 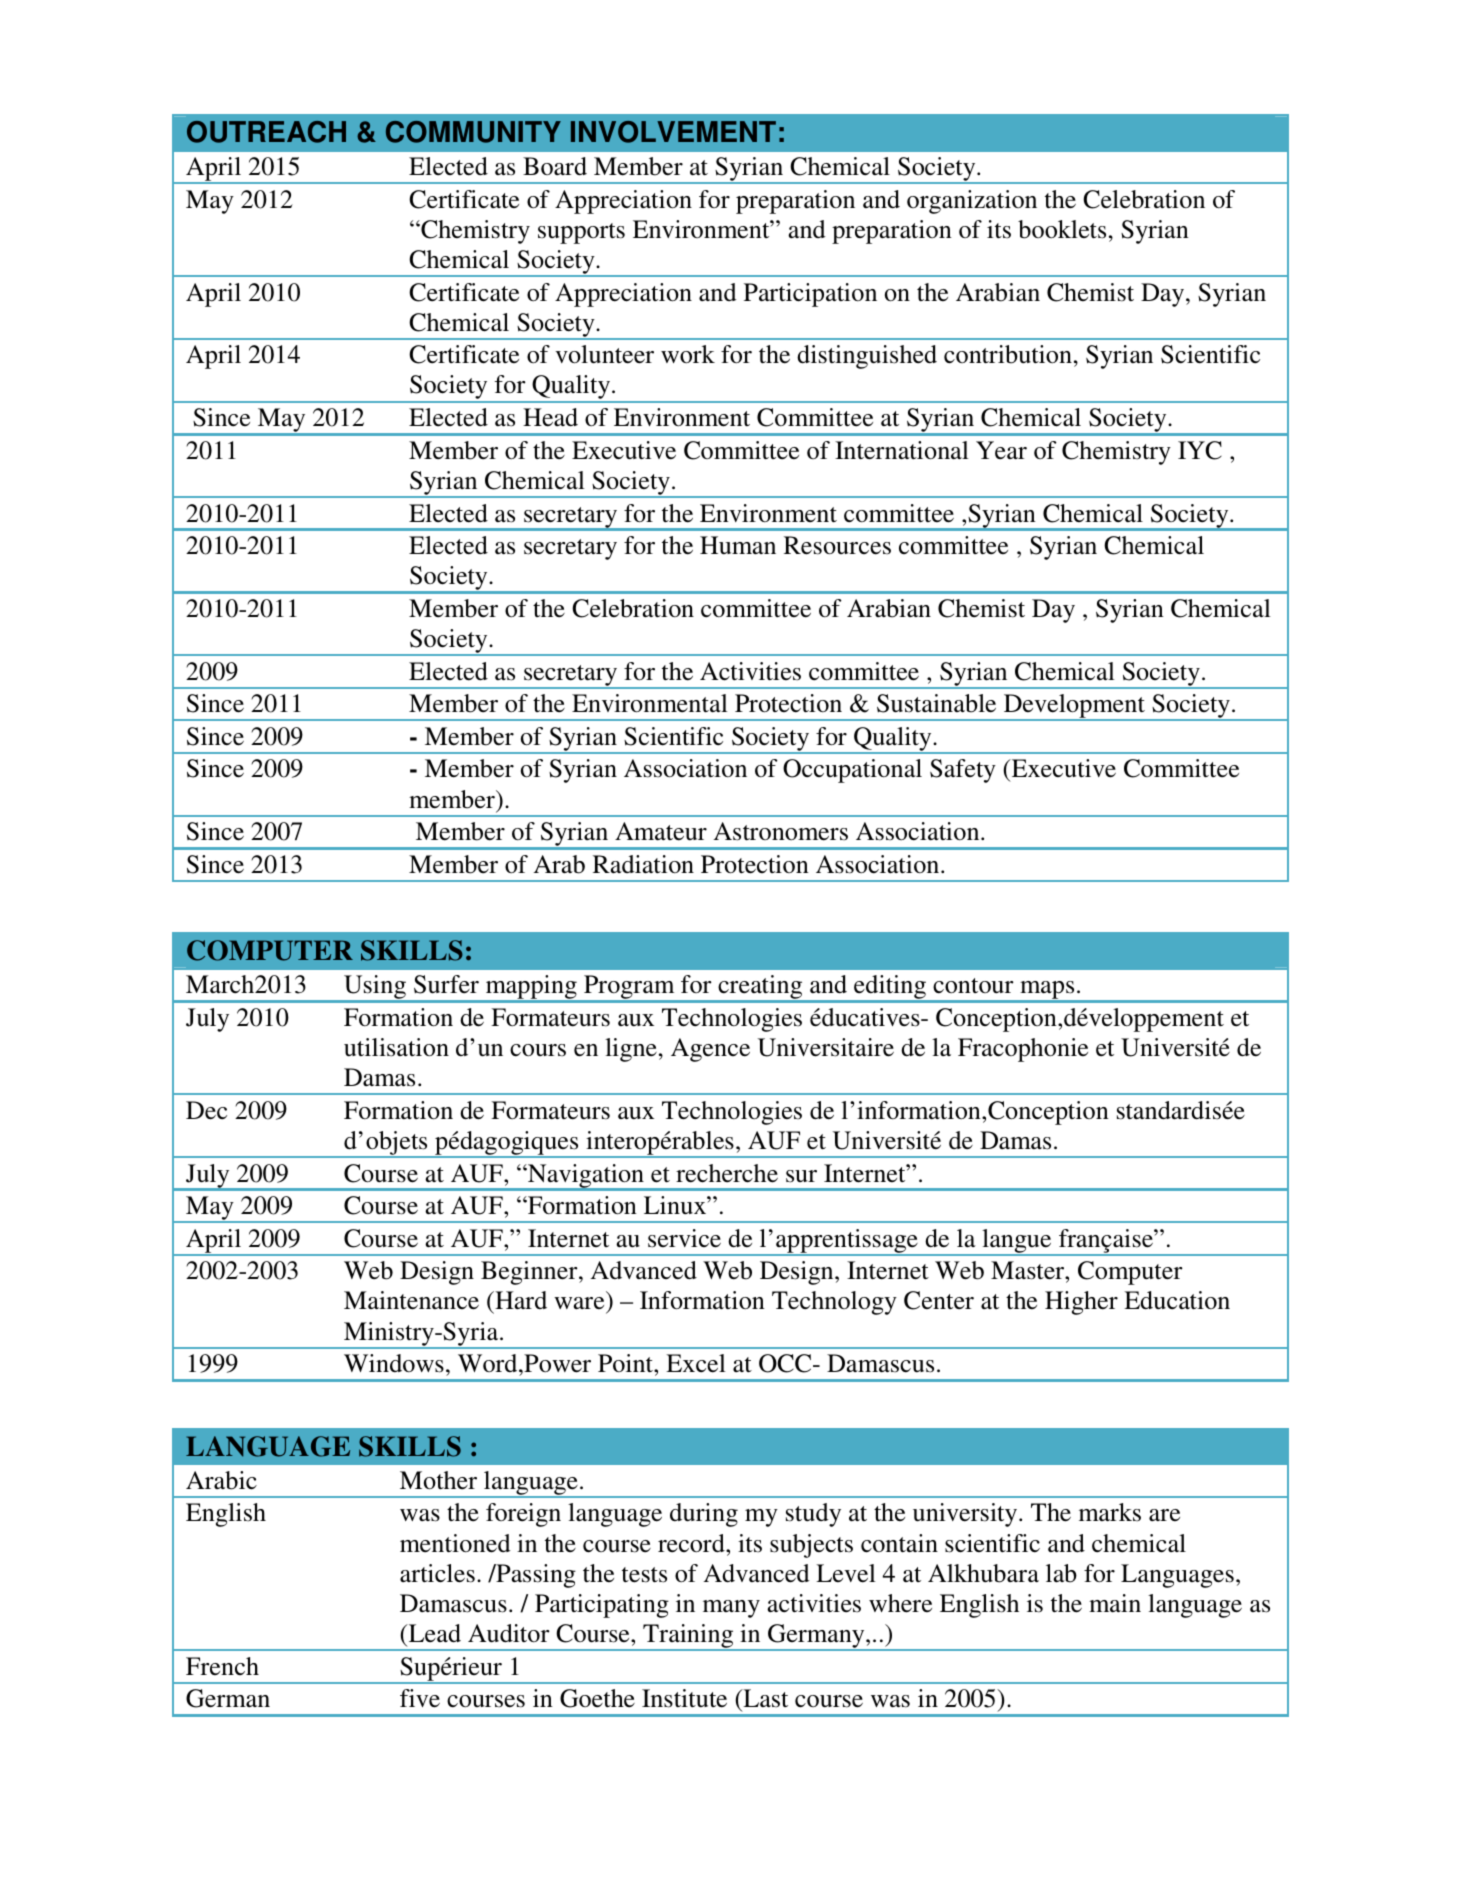 What do you see at coordinates (375, 988) in the screenshot?
I see `Using` at bounding box center [375, 988].
